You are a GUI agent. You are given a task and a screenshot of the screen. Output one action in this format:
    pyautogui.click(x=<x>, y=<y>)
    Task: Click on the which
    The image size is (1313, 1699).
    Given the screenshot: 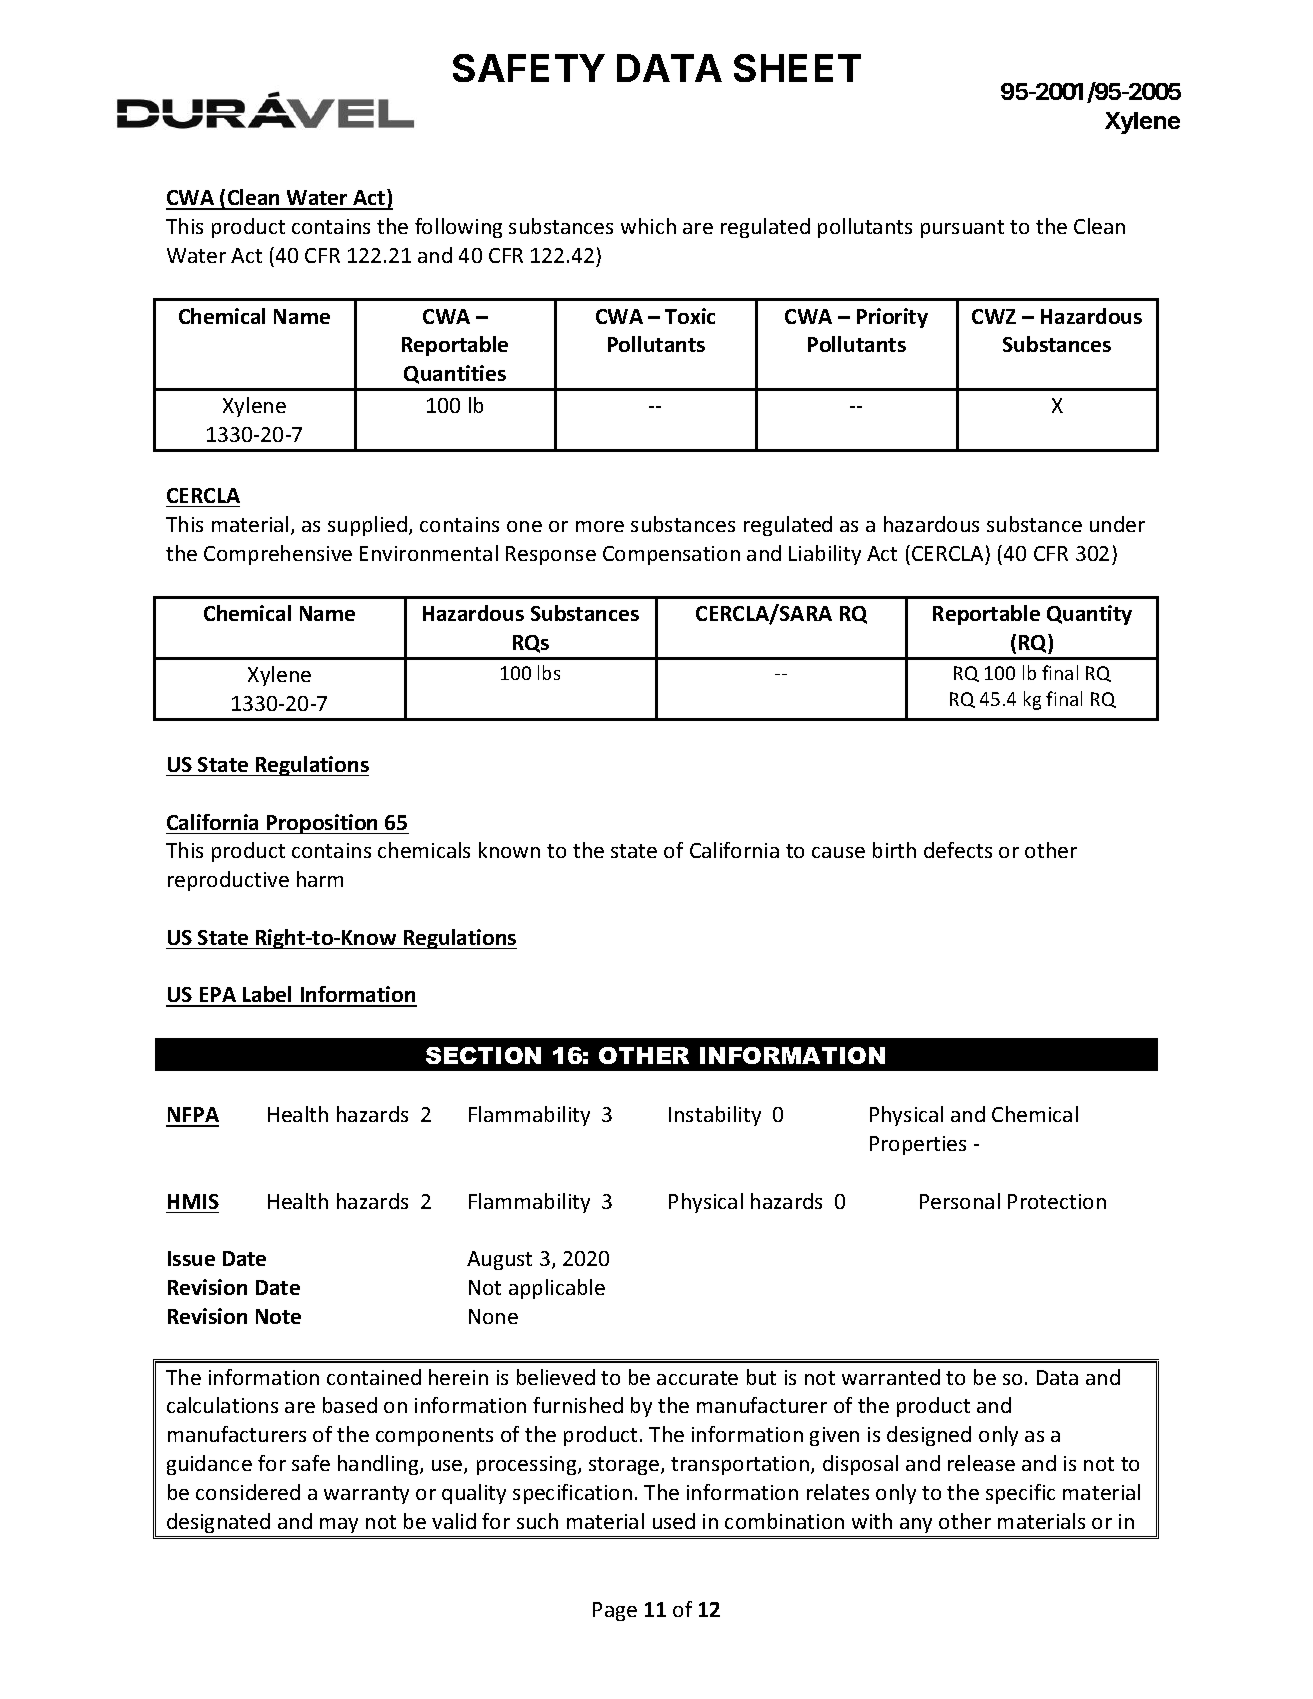 What is the action you would take?
    pyautogui.click(x=648, y=226)
